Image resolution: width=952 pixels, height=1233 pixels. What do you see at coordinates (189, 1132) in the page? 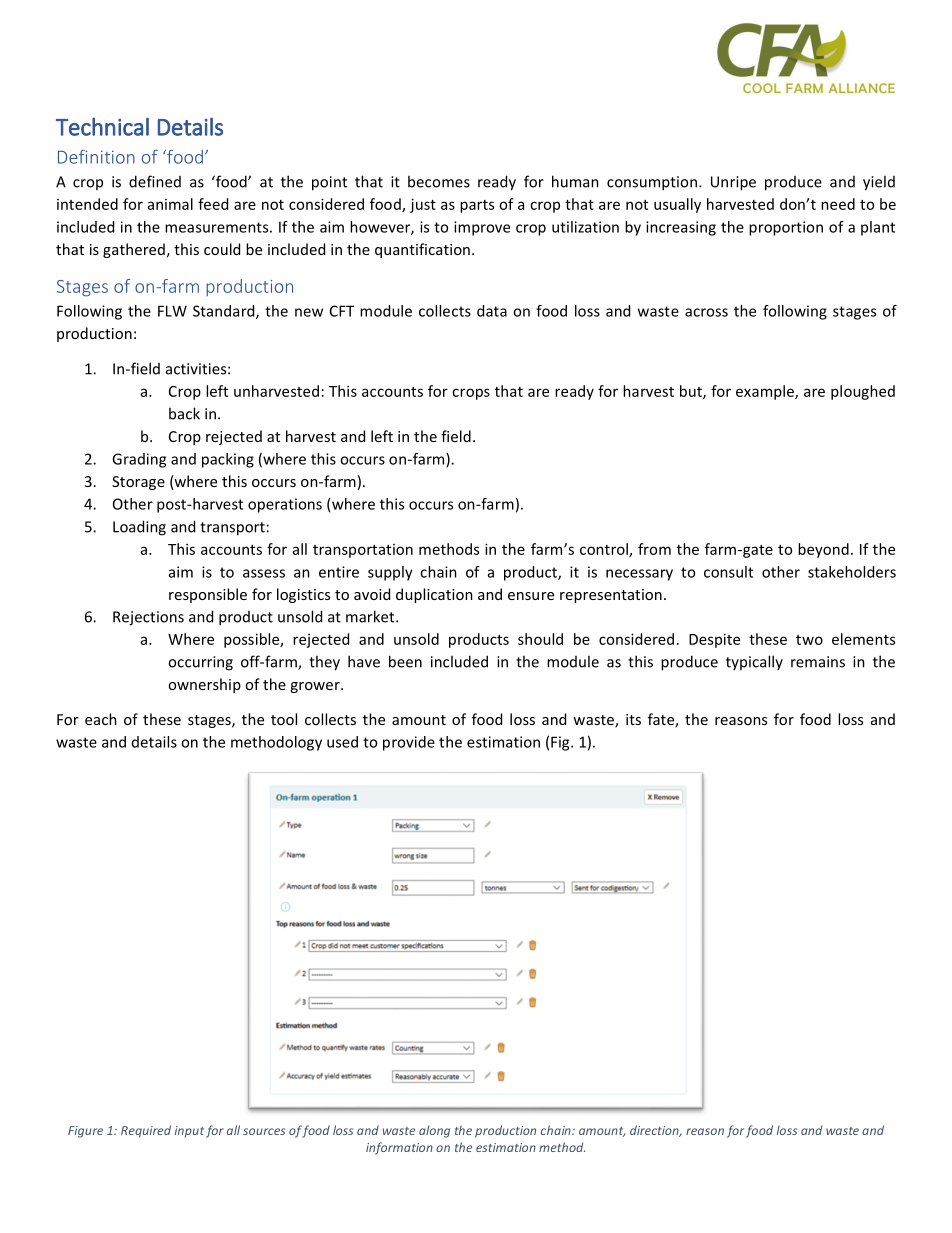
I see `input` at bounding box center [189, 1132].
